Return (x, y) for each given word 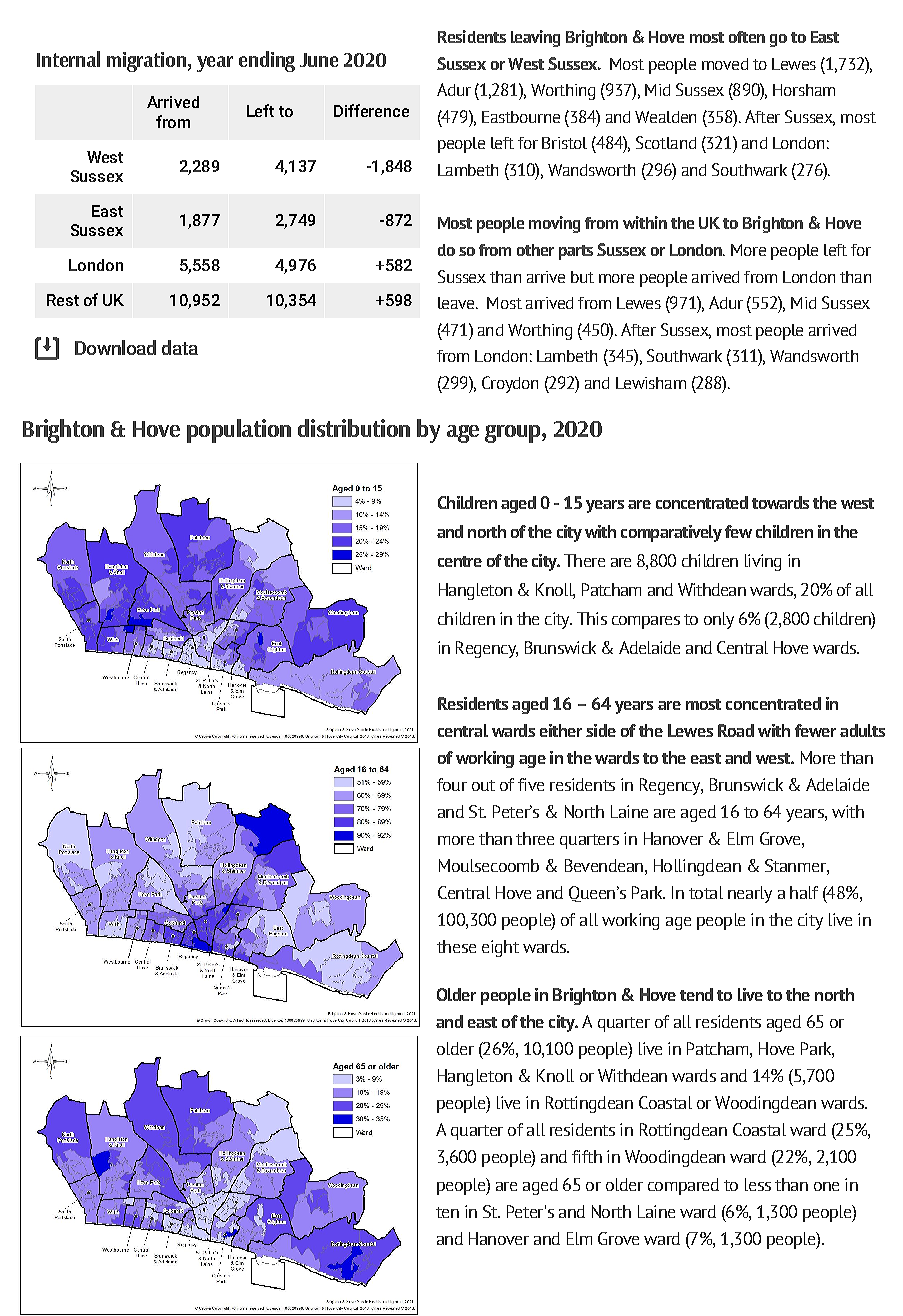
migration (146, 62)
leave (457, 303)
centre (460, 561)
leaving (535, 38)
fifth (587, 1156)
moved (725, 64)
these (456, 946)
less (758, 1184)
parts (576, 252)
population (239, 431)
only (719, 620)
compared (683, 1186)
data (180, 347)
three (535, 838)
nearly (750, 894)
